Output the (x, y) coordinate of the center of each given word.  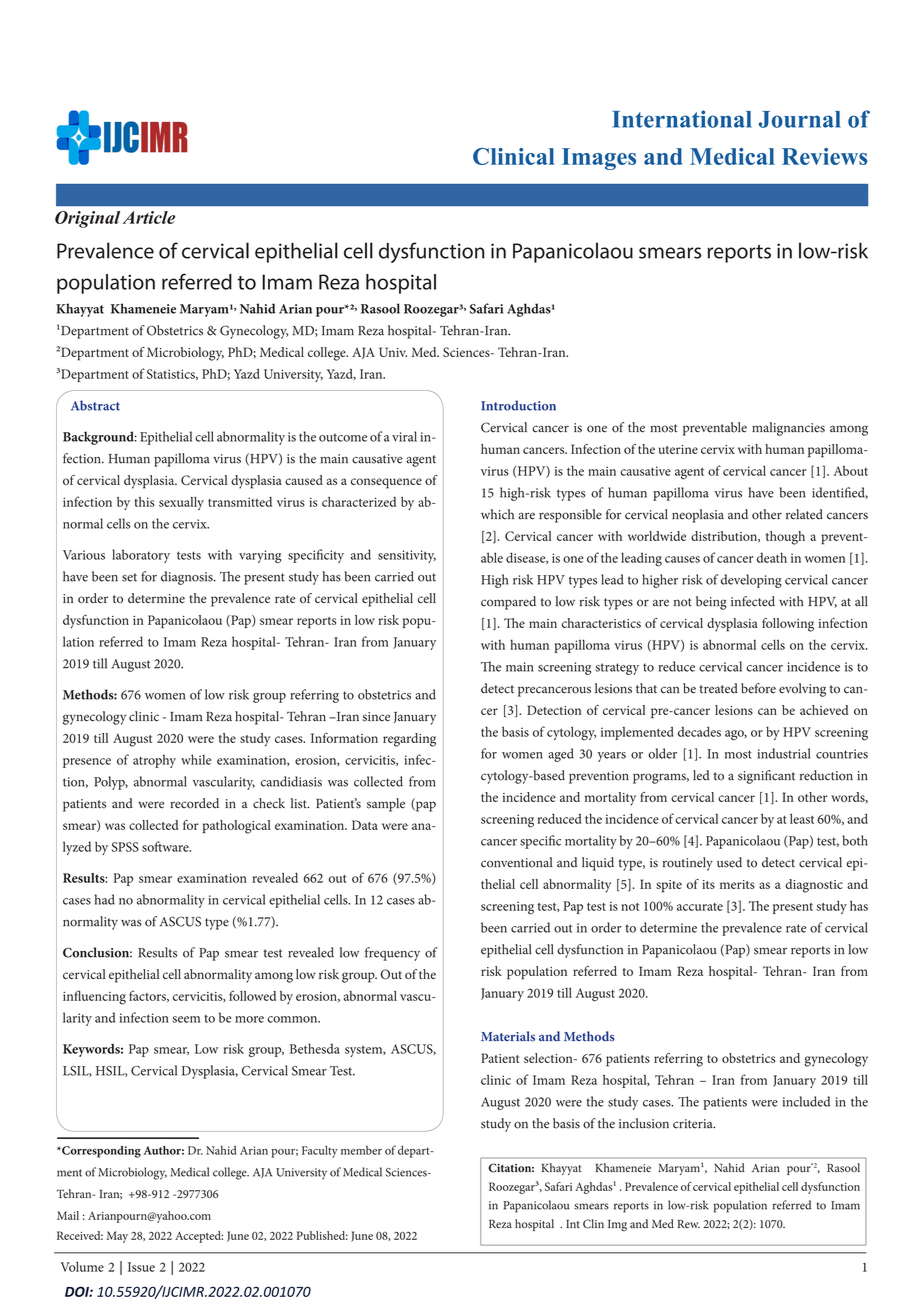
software (166, 846)
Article (149, 217)
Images (599, 159)
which (497, 514)
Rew (688, 1224)
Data (365, 825)
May (117, 1237)
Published (322, 1235)
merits (737, 884)
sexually (181, 503)
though (785, 538)
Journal (799, 119)
